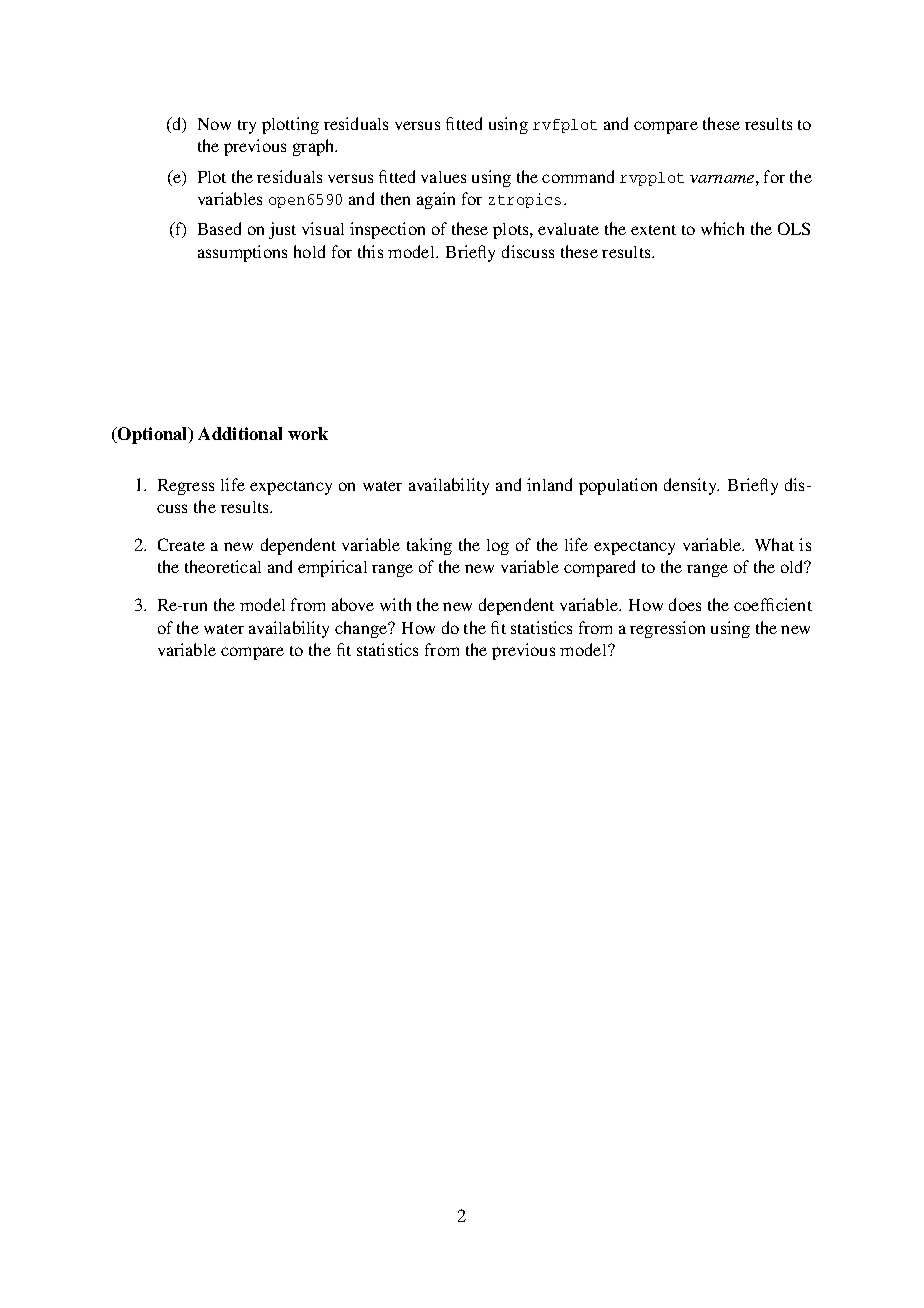  What do you see at coordinates (578, 176) in the screenshot?
I see `command` at bounding box center [578, 176].
